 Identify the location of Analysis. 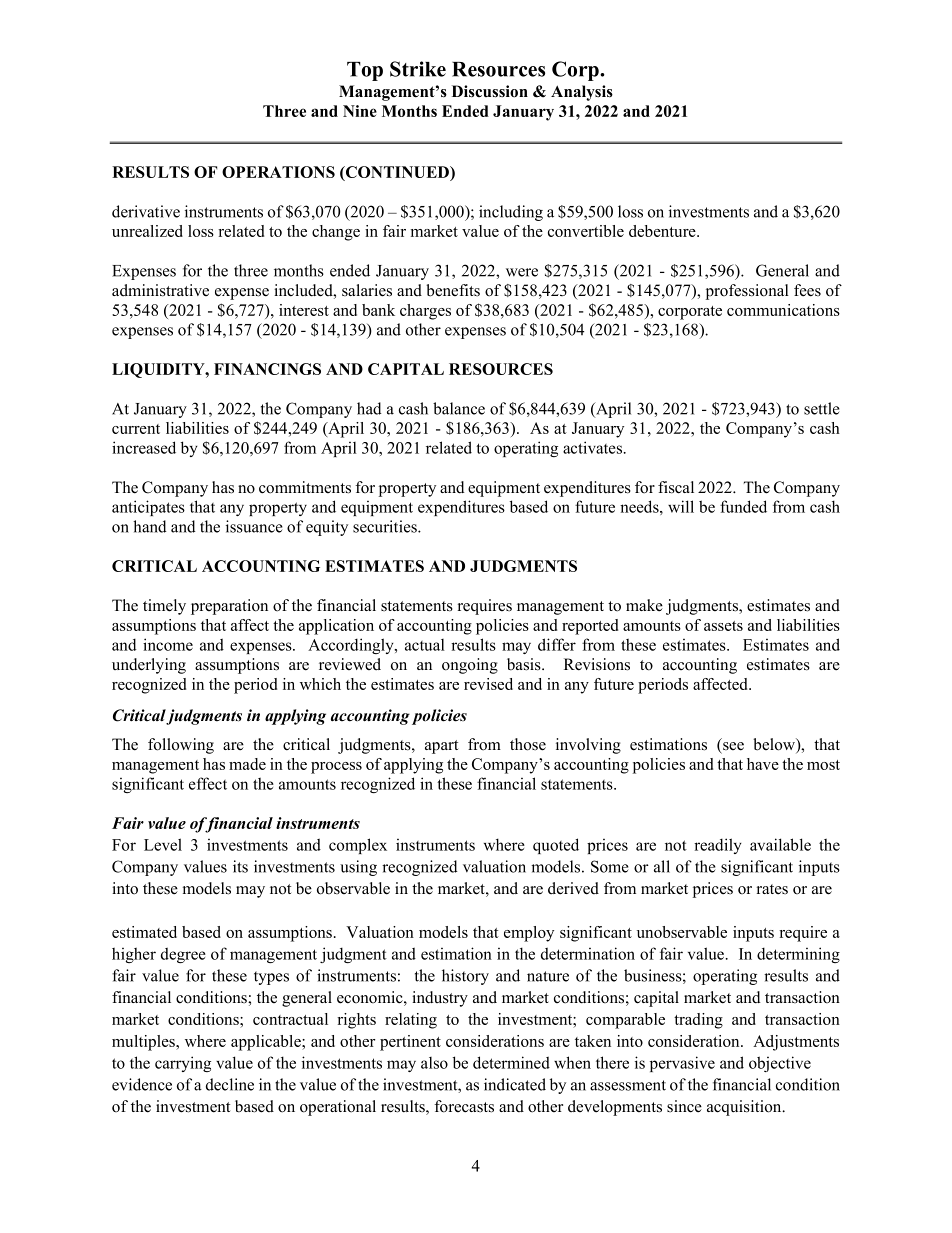
(582, 93).
